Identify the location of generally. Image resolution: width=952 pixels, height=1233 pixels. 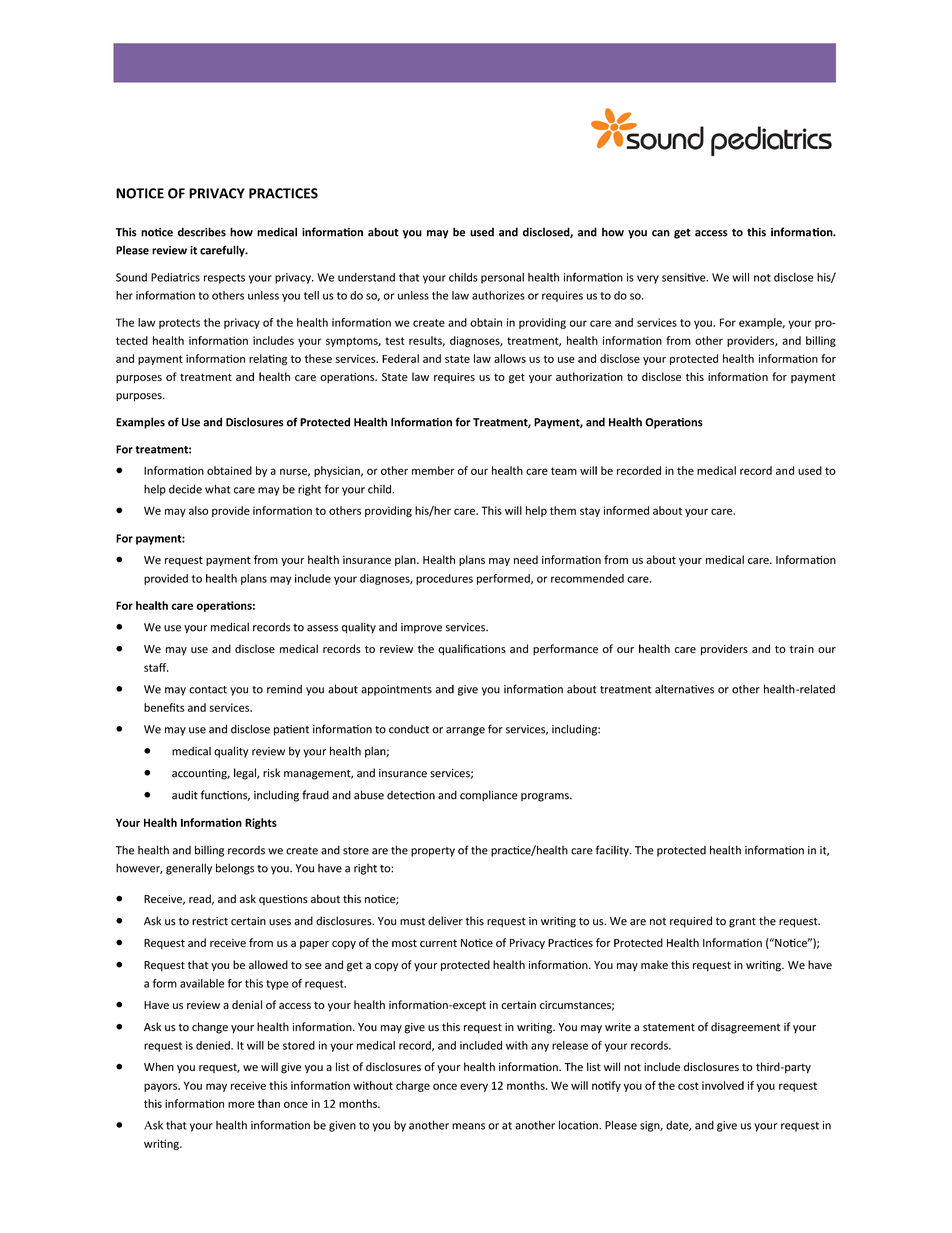
(189, 869).
